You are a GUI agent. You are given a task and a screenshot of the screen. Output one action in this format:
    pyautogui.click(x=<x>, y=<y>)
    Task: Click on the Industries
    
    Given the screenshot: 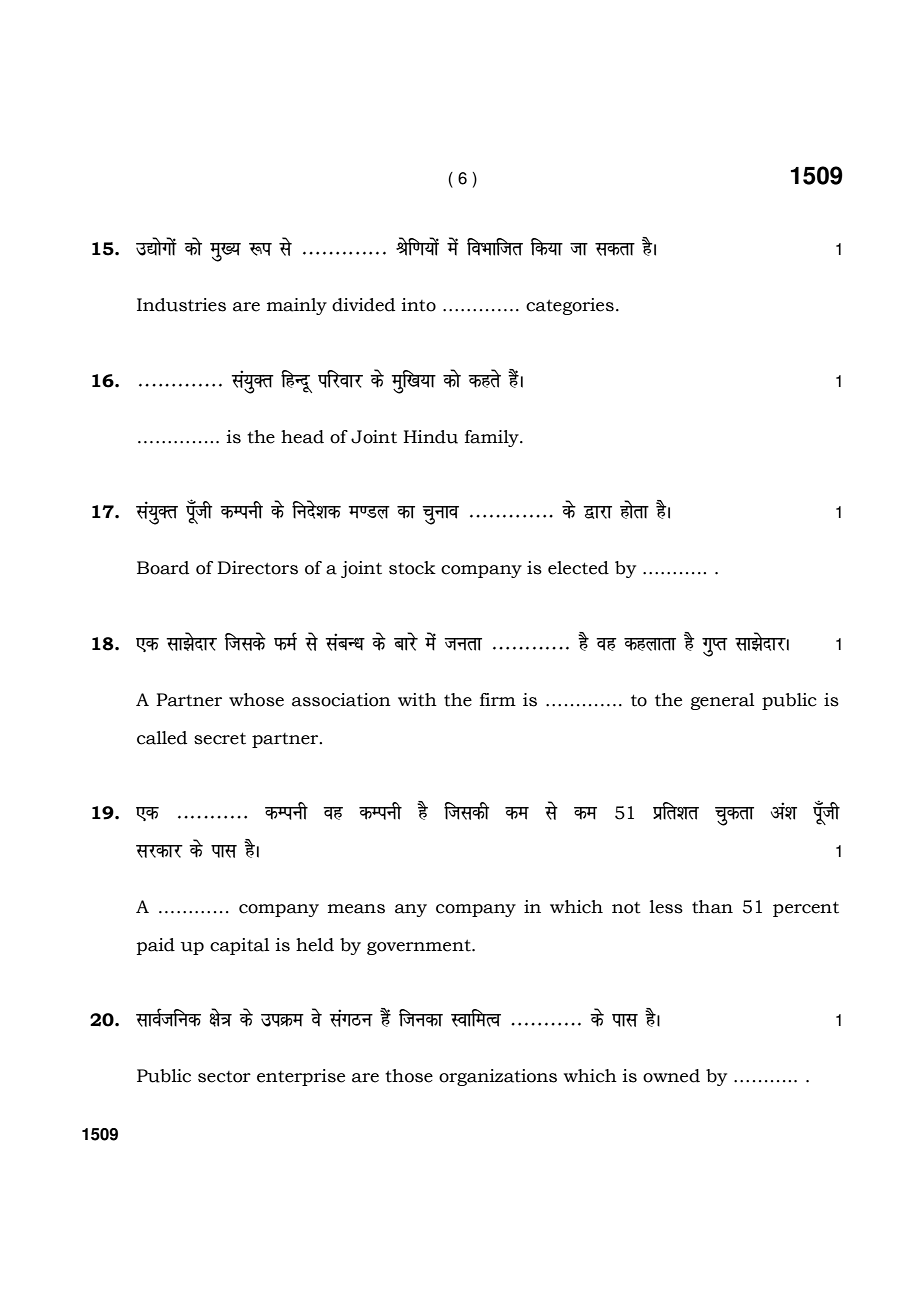 What is the action you would take?
    pyautogui.click(x=181, y=305)
